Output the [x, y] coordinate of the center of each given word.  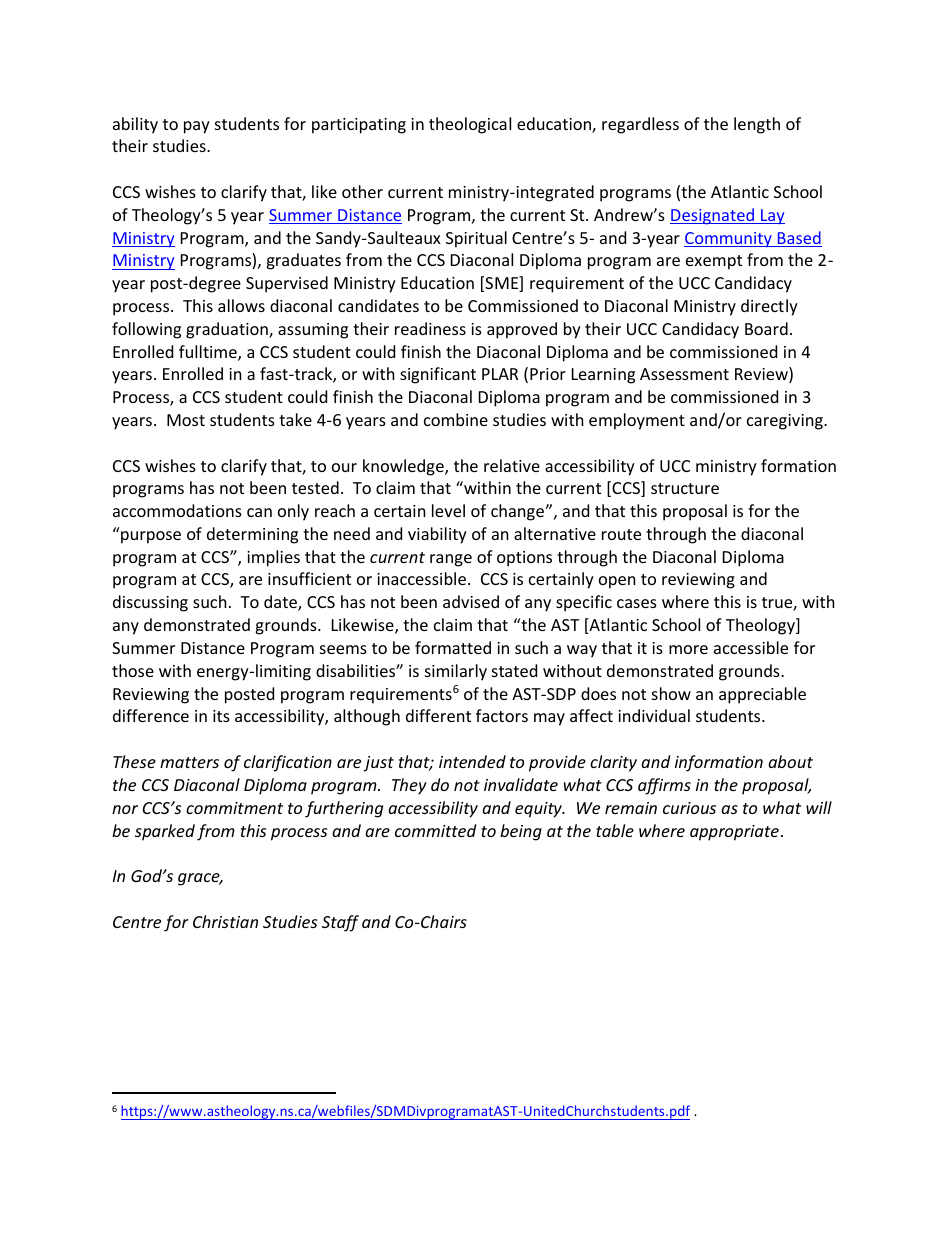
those [133, 670]
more [688, 649]
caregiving [786, 422]
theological [470, 125]
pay [197, 127]
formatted [453, 647]
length [757, 125]
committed [435, 830]
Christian [225, 921]
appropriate [734, 833]
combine [456, 419]
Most [186, 420]
